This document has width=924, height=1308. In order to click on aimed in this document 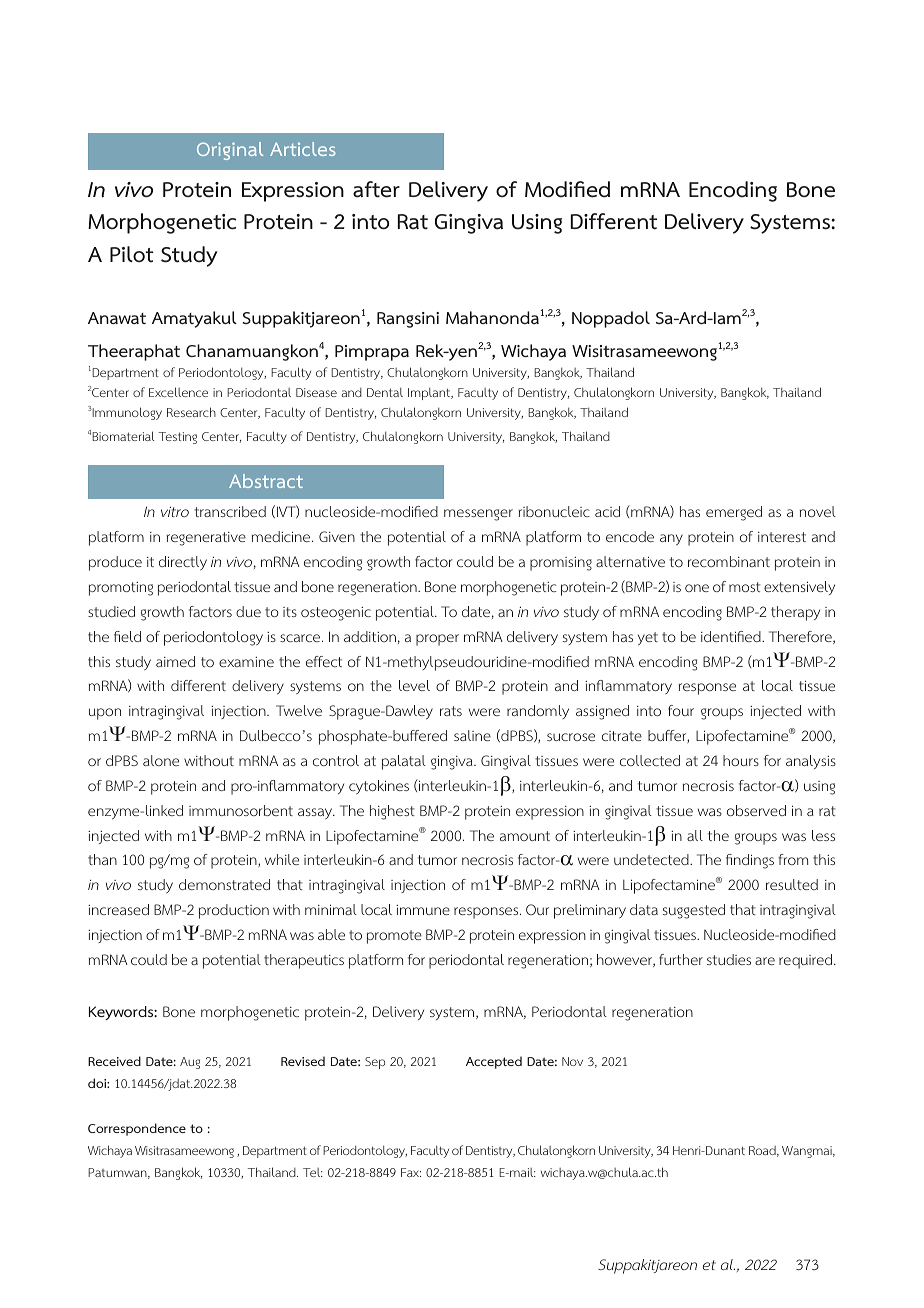, I will do `click(175, 661)`.
